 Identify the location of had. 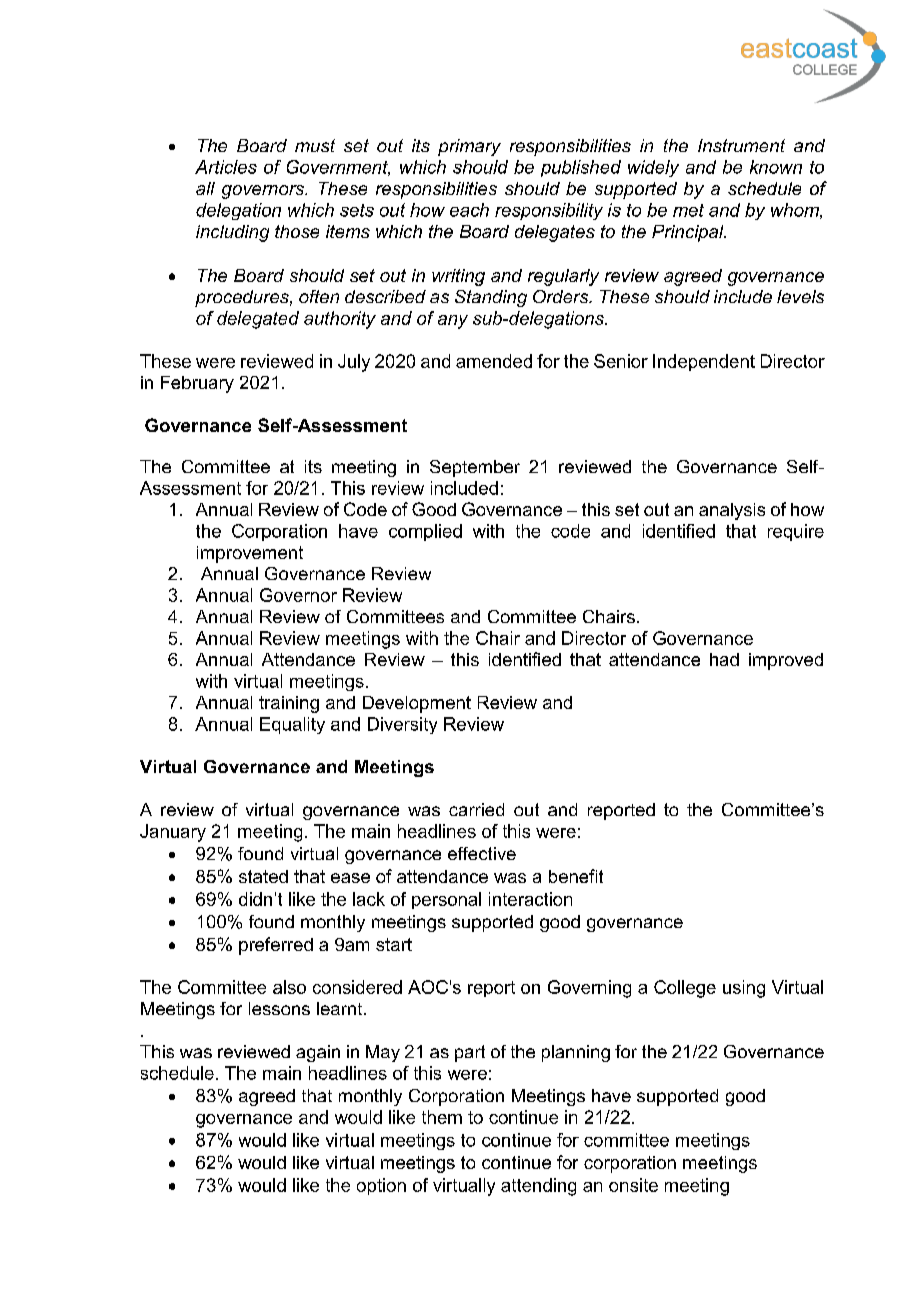
(724, 659).
